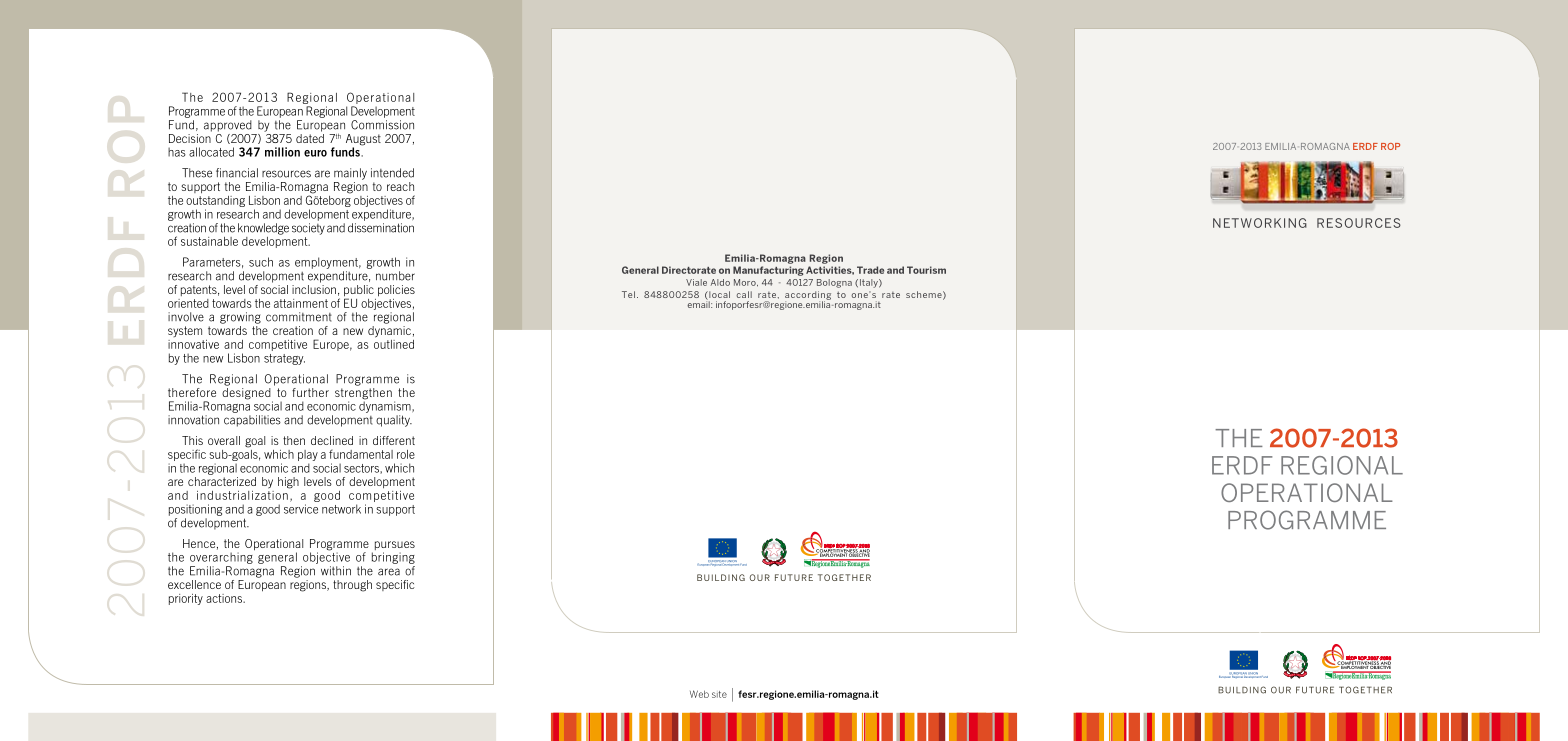 Image resolution: width=1568 pixels, height=741 pixels. What do you see at coordinates (252, 421) in the screenshot?
I see `capabilities` at bounding box center [252, 421].
